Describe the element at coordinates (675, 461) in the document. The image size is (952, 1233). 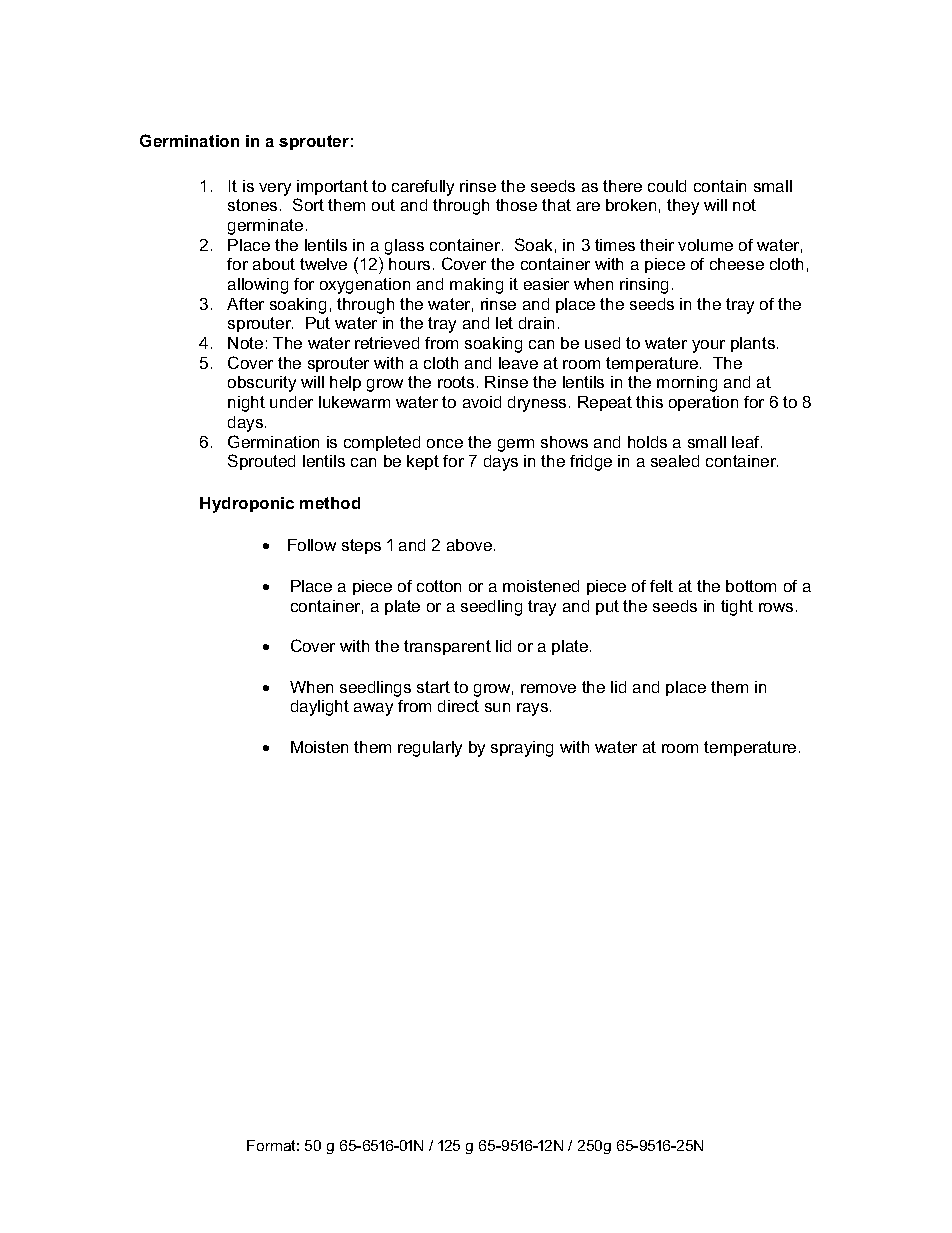
I see `sealed` at that location.
